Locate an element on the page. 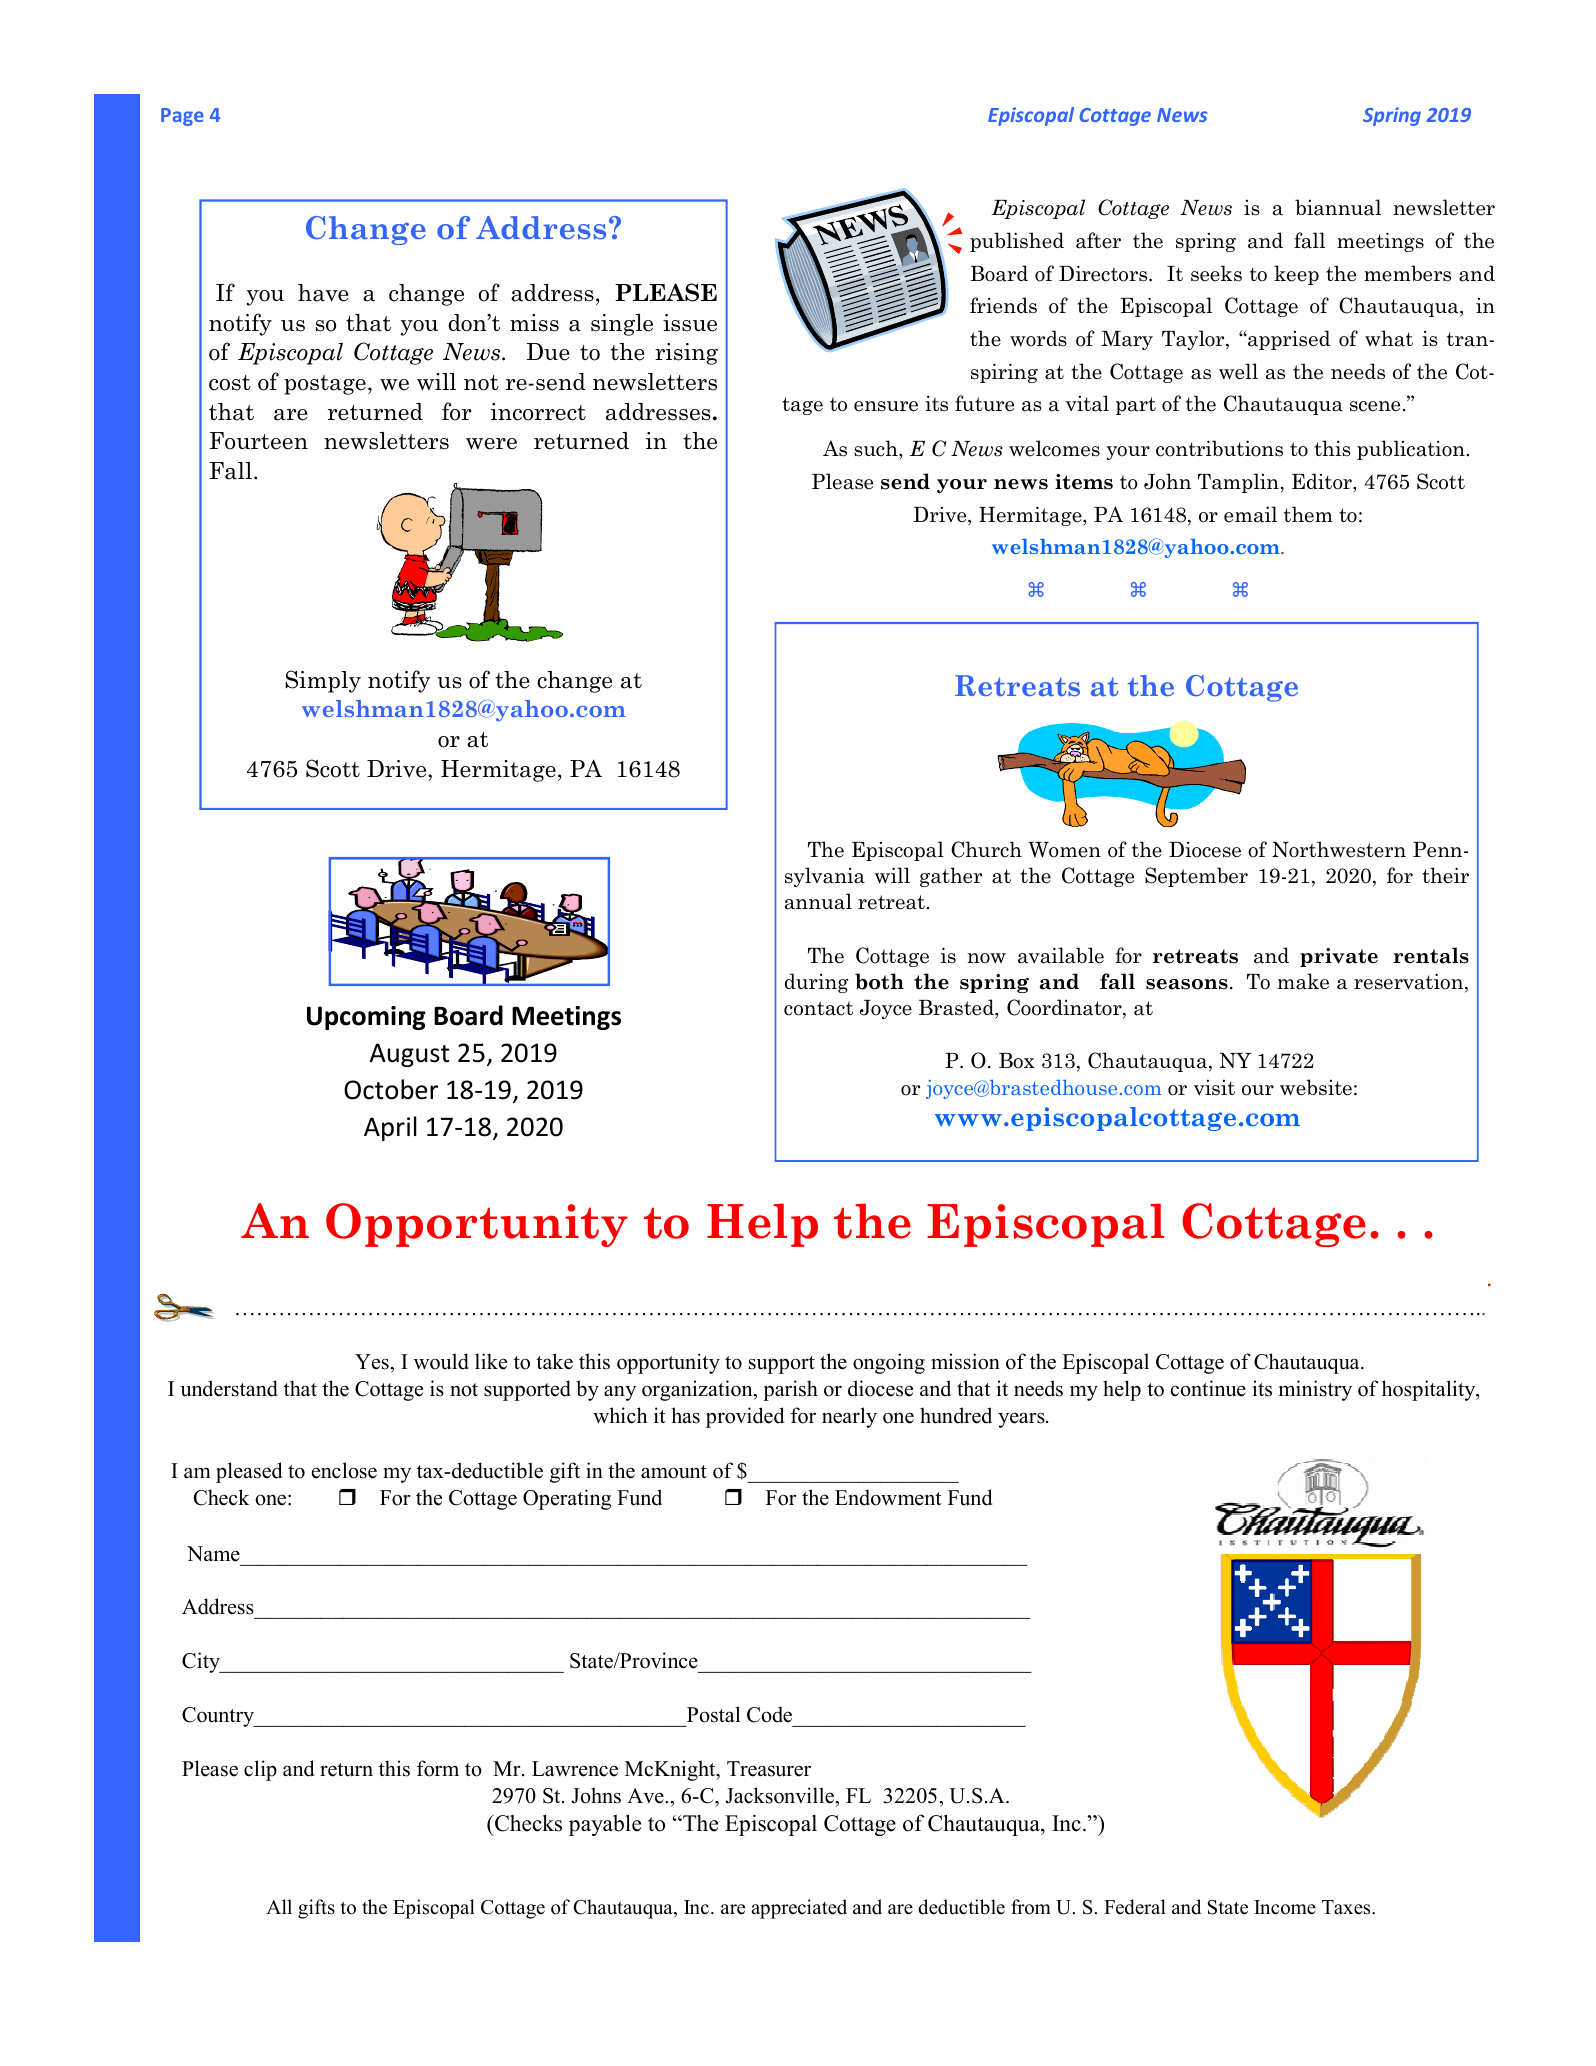 The width and height of the document is (1596, 2066). Simply is located at coordinates (323, 681).
